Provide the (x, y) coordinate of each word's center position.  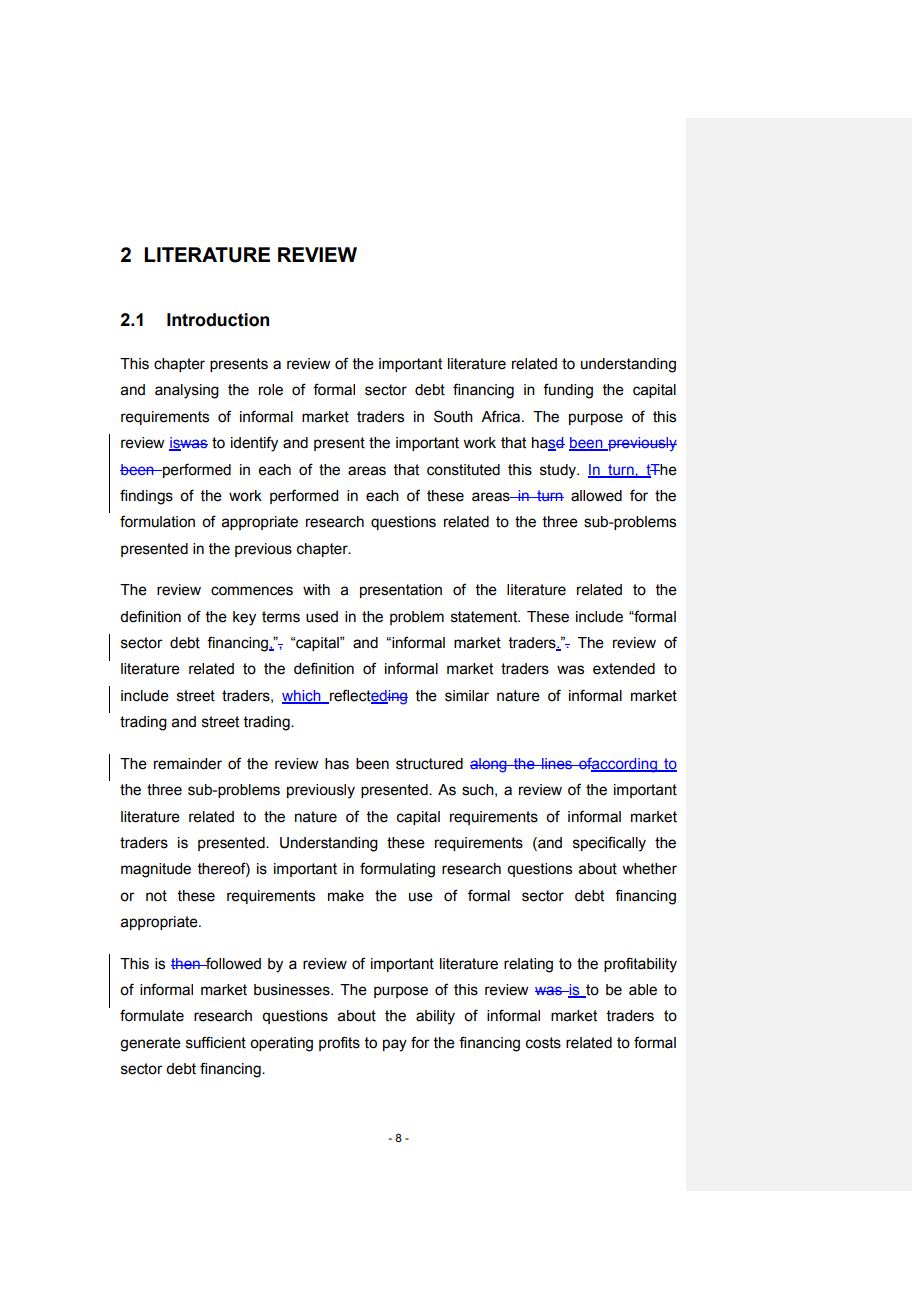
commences (252, 591)
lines (557, 763)
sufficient (216, 1042)
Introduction (218, 320)
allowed (596, 496)
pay (395, 1045)
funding (568, 391)
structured (429, 764)
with (316, 590)
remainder (188, 764)
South (453, 416)
